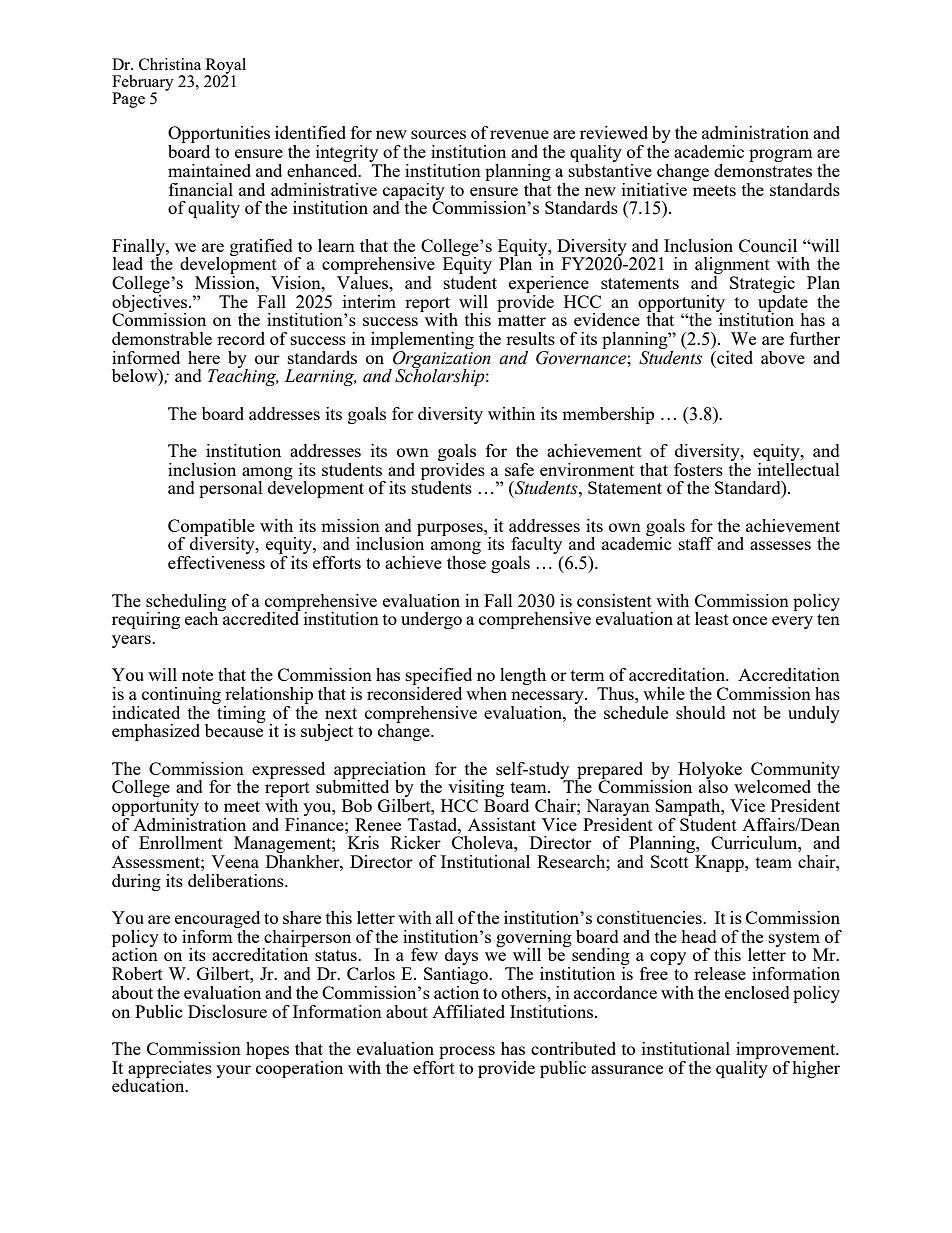 The image size is (952, 1233). I want to click on Royal, so click(226, 67).
